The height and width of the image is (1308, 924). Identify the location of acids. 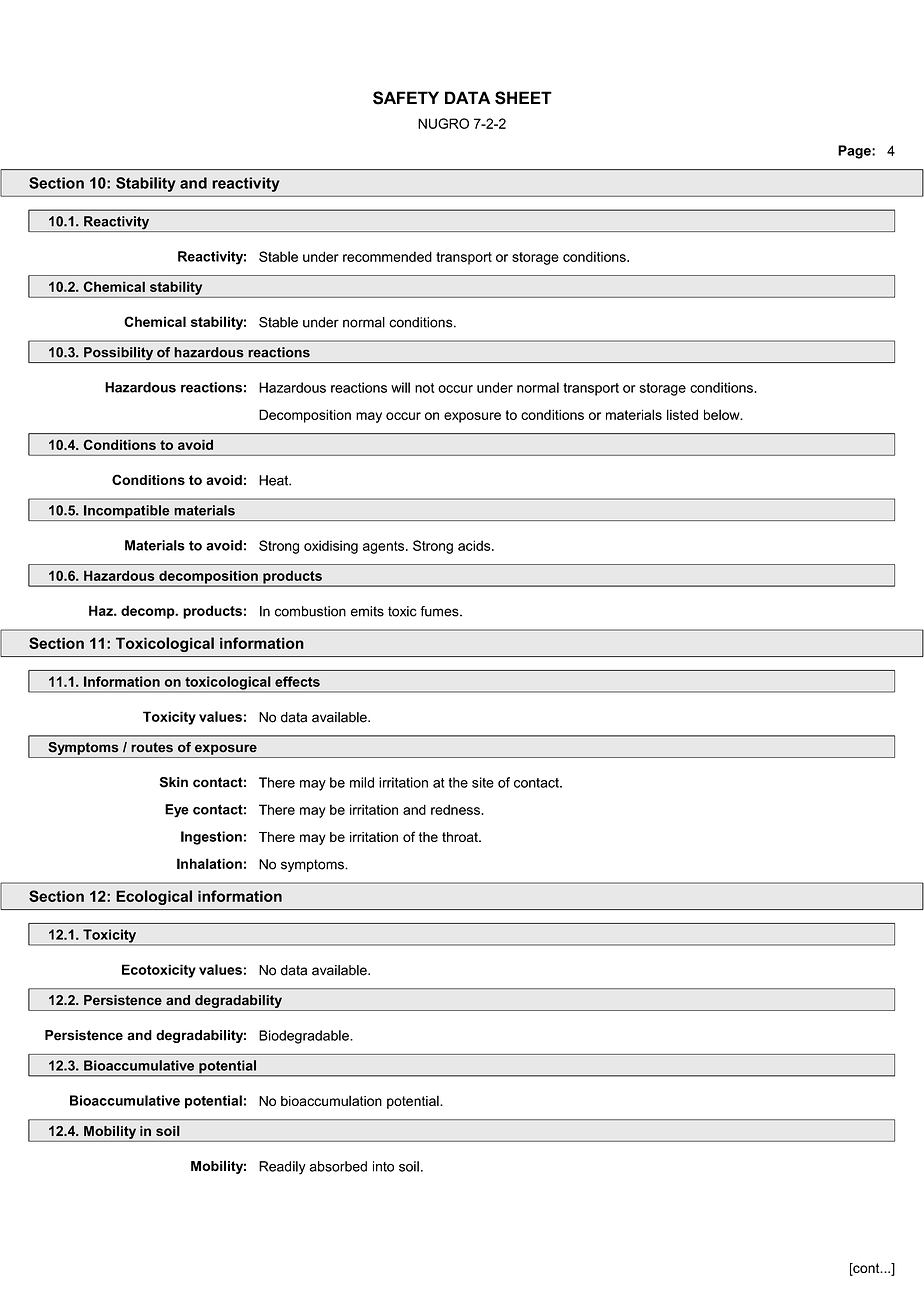
(475, 545).
